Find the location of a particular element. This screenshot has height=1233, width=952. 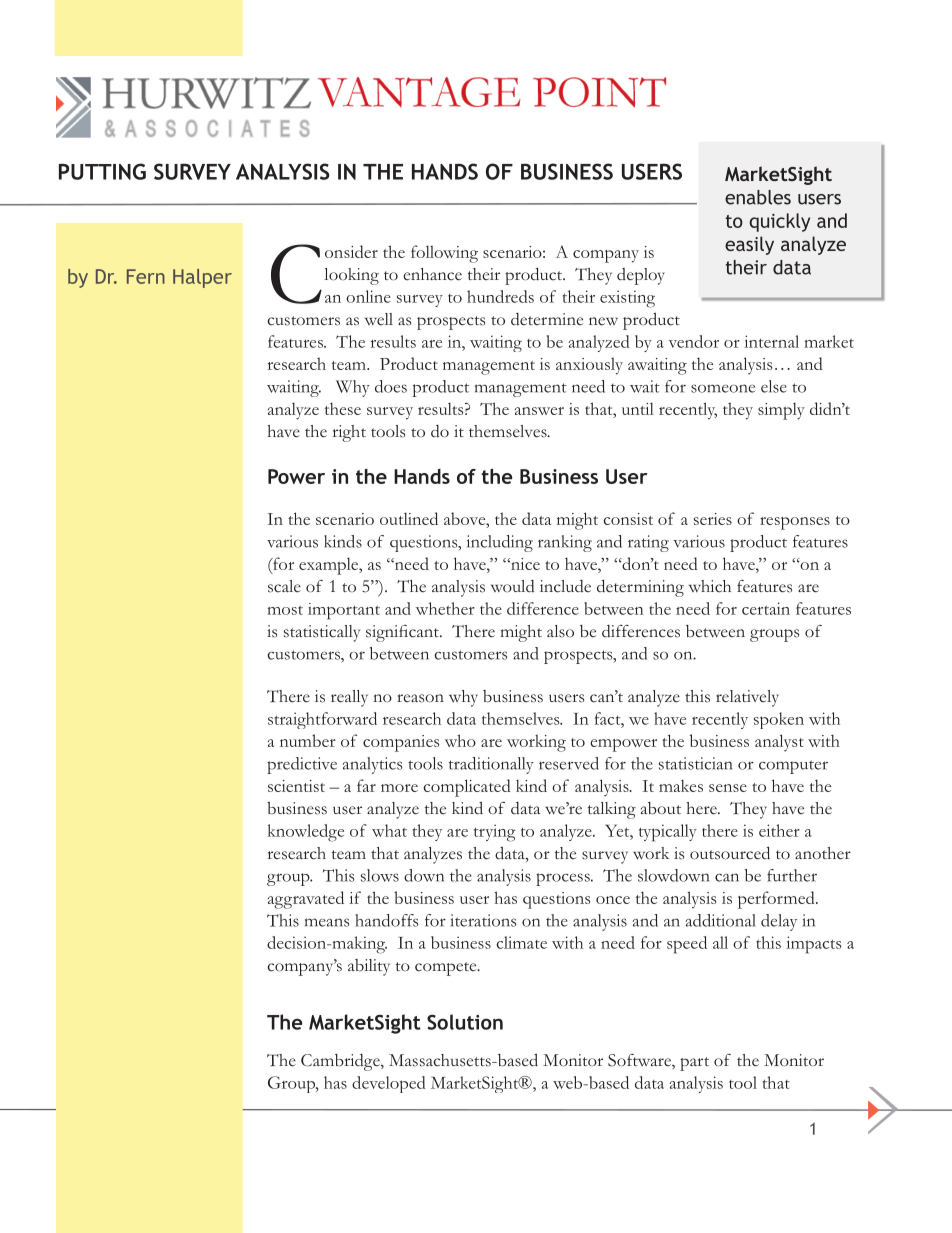

certain is located at coordinates (766, 608).
